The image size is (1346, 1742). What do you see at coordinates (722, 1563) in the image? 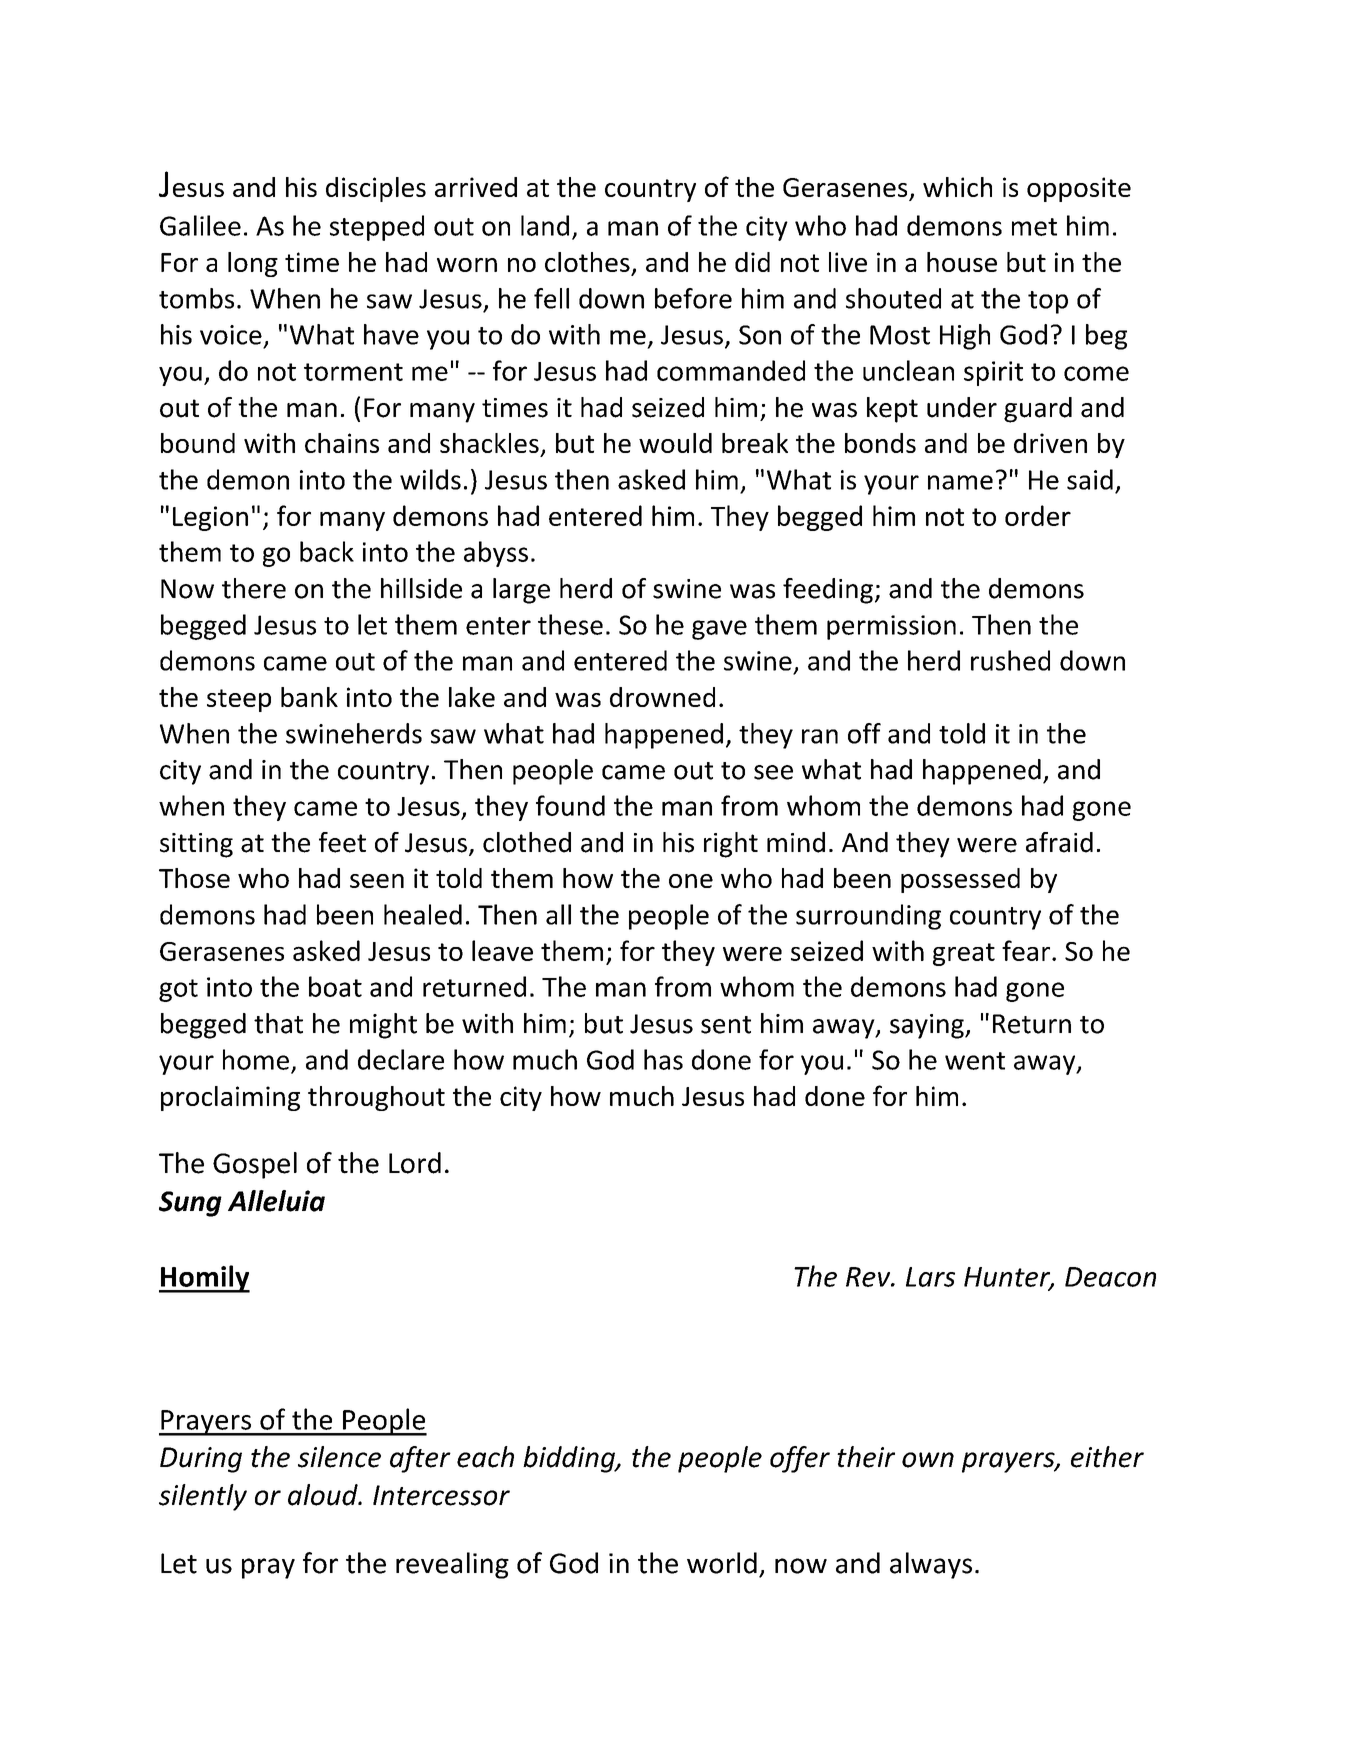
I see `world` at bounding box center [722, 1563].
